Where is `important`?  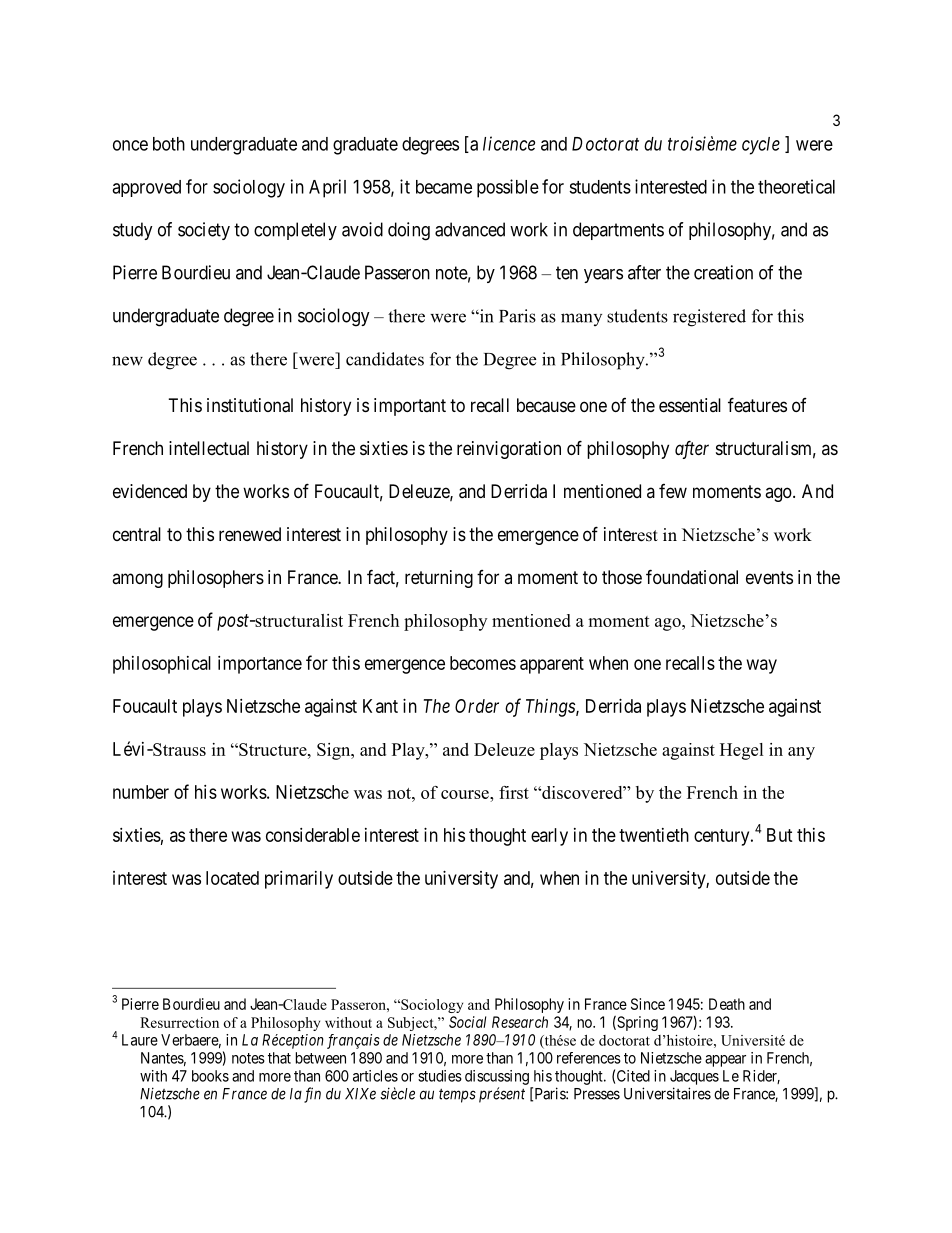 important is located at coordinates (410, 407).
